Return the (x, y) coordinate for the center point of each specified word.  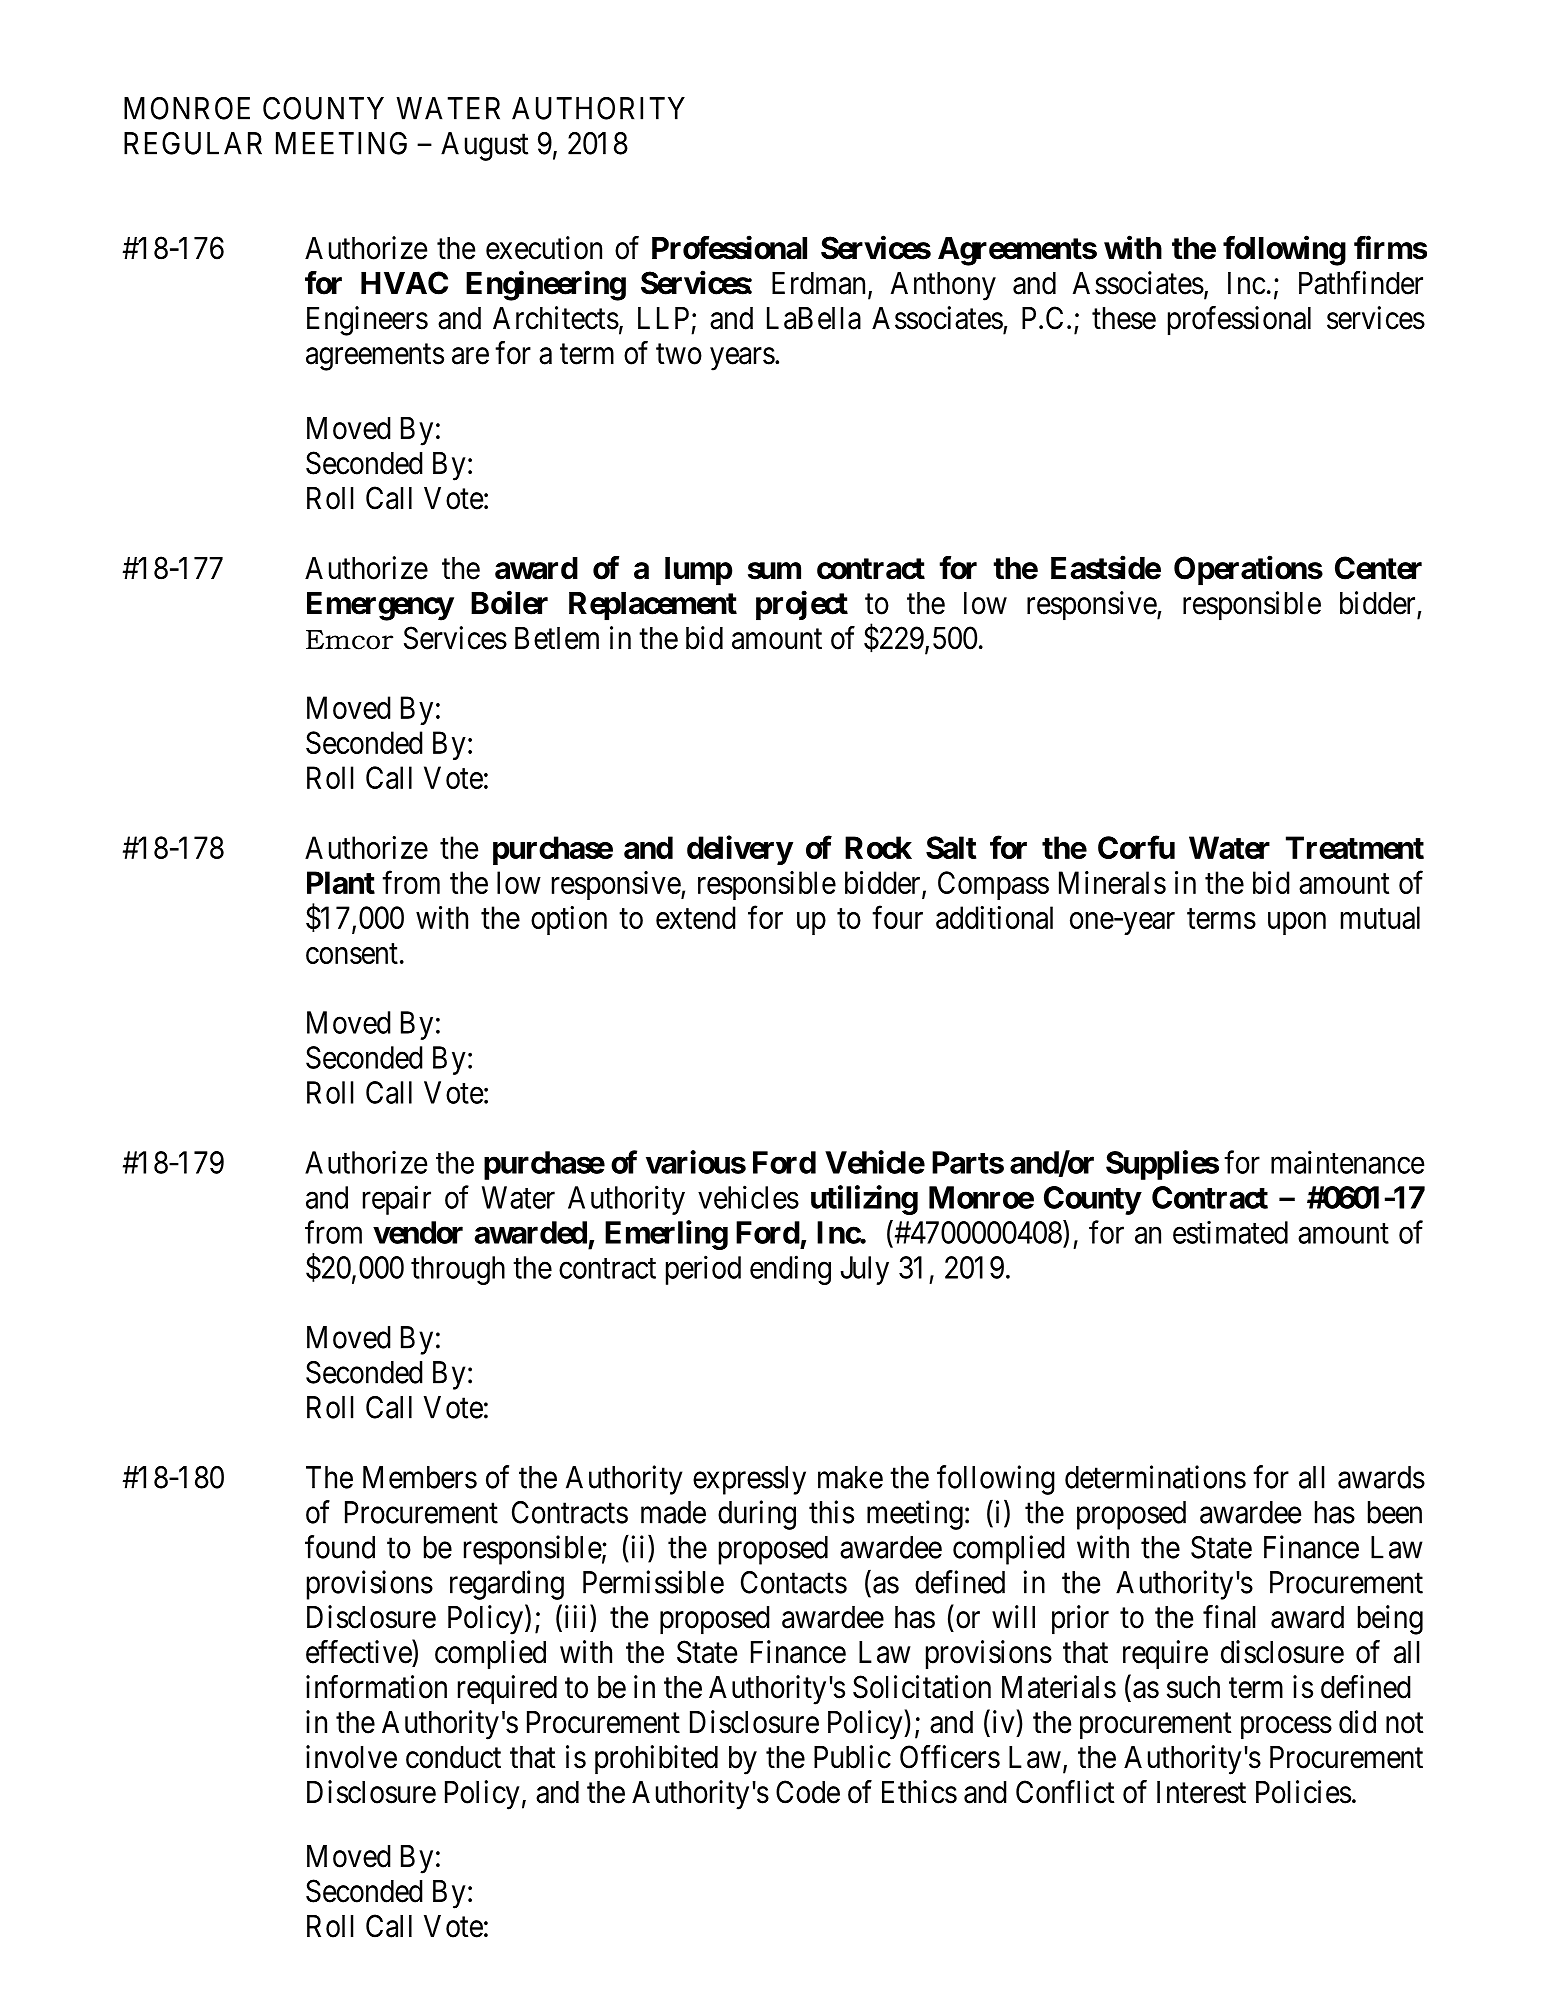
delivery (740, 850)
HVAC (404, 283)
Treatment (1355, 847)
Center (1378, 568)
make (850, 1477)
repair (397, 1200)
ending (790, 1270)
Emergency (380, 606)
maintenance (1347, 1162)
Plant (341, 882)
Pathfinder (1361, 283)
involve (351, 1757)
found (340, 1547)
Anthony (943, 286)
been (1395, 1512)
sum (774, 571)
